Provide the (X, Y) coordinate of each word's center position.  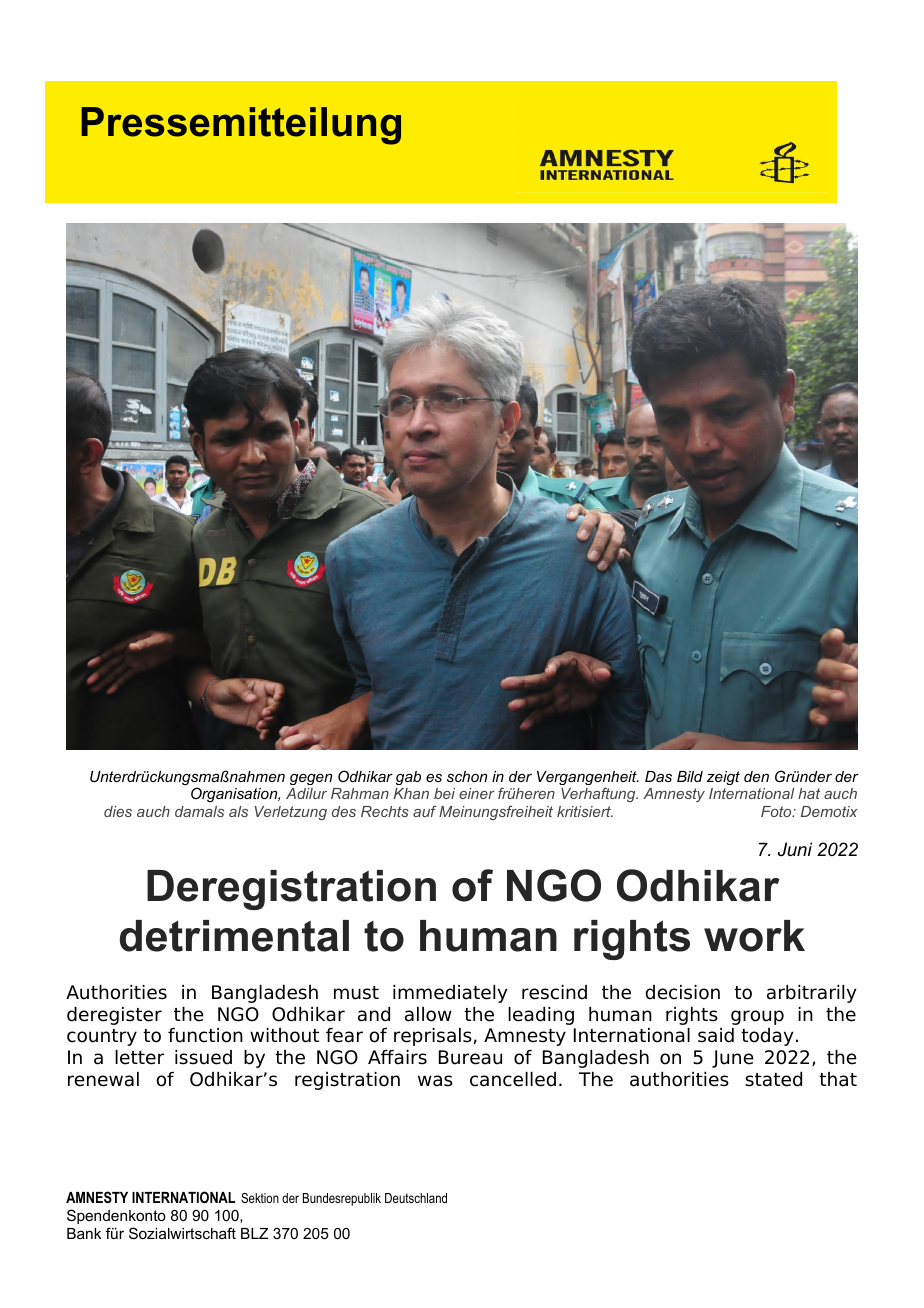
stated (773, 1079)
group (757, 1017)
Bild (690, 776)
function (205, 1035)
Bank (84, 1233)
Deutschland (416, 1198)
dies (118, 811)
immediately (450, 994)
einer (477, 793)
